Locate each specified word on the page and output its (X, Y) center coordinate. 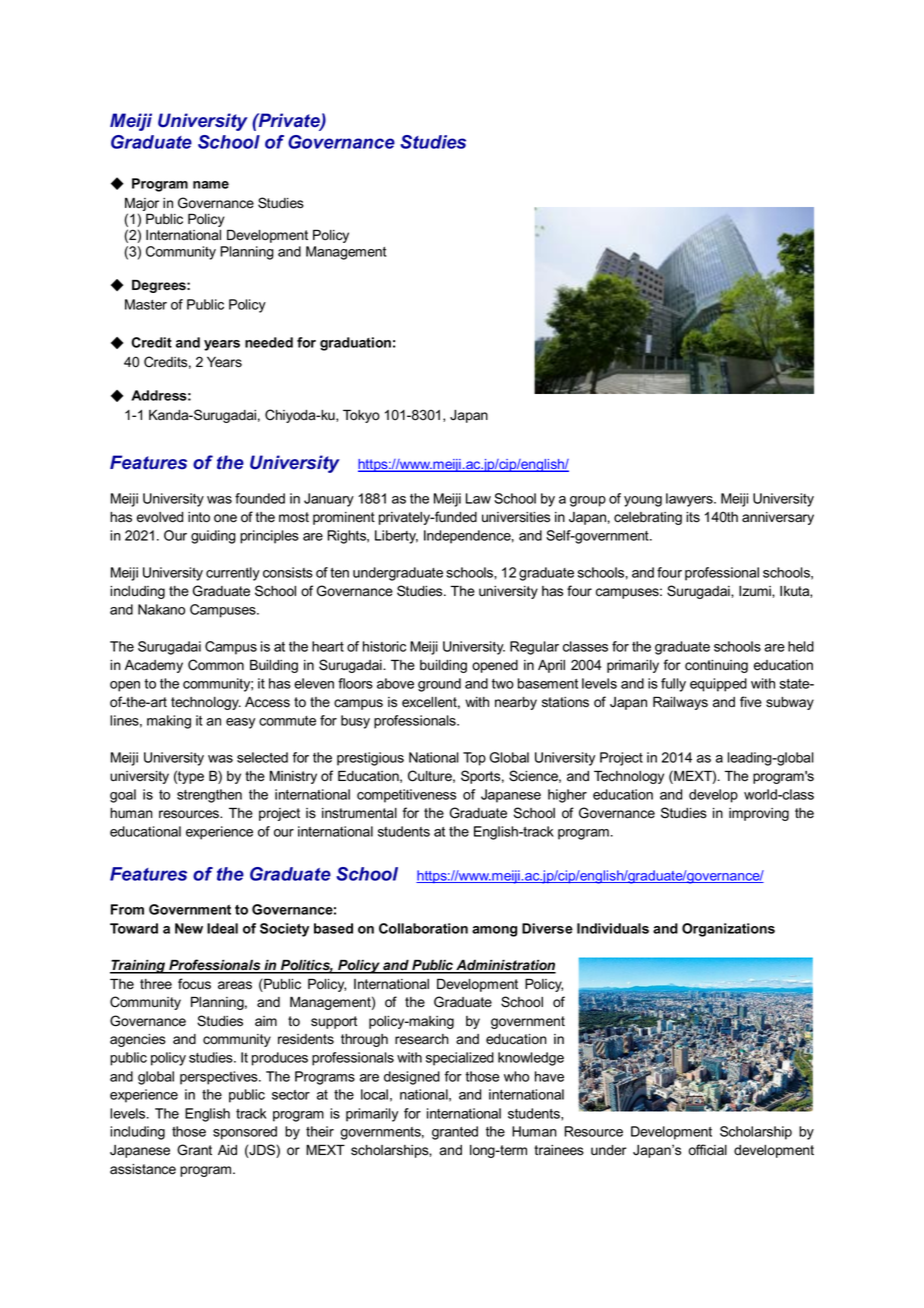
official (708, 1150)
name (211, 185)
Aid (227, 1150)
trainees (559, 1150)
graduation (355, 344)
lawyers (690, 500)
